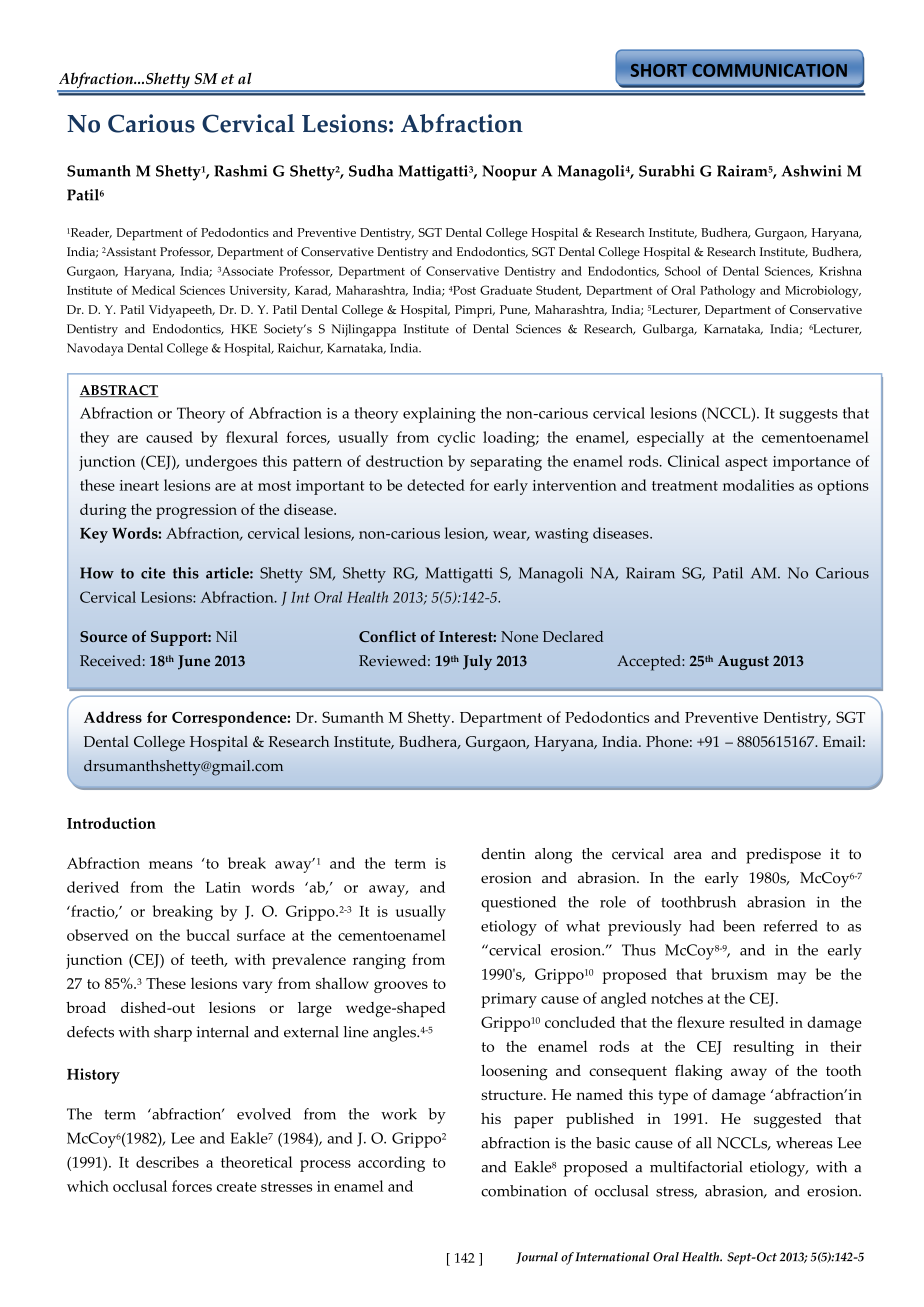  What do you see at coordinates (477, 662) in the document?
I see `July` at bounding box center [477, 662].
